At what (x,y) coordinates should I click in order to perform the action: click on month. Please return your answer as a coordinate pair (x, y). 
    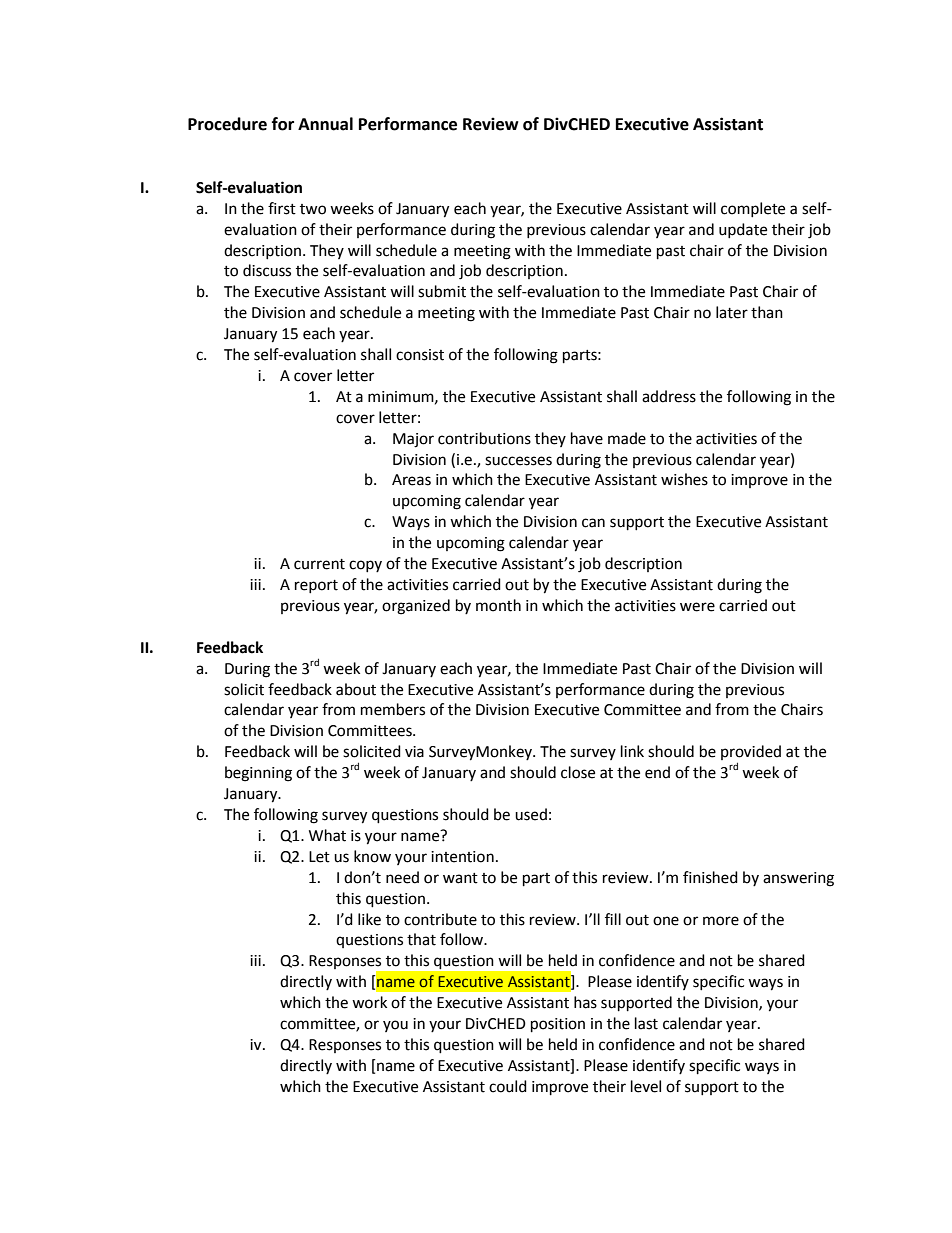
    Looking at the image, I should click on (498, 605).
